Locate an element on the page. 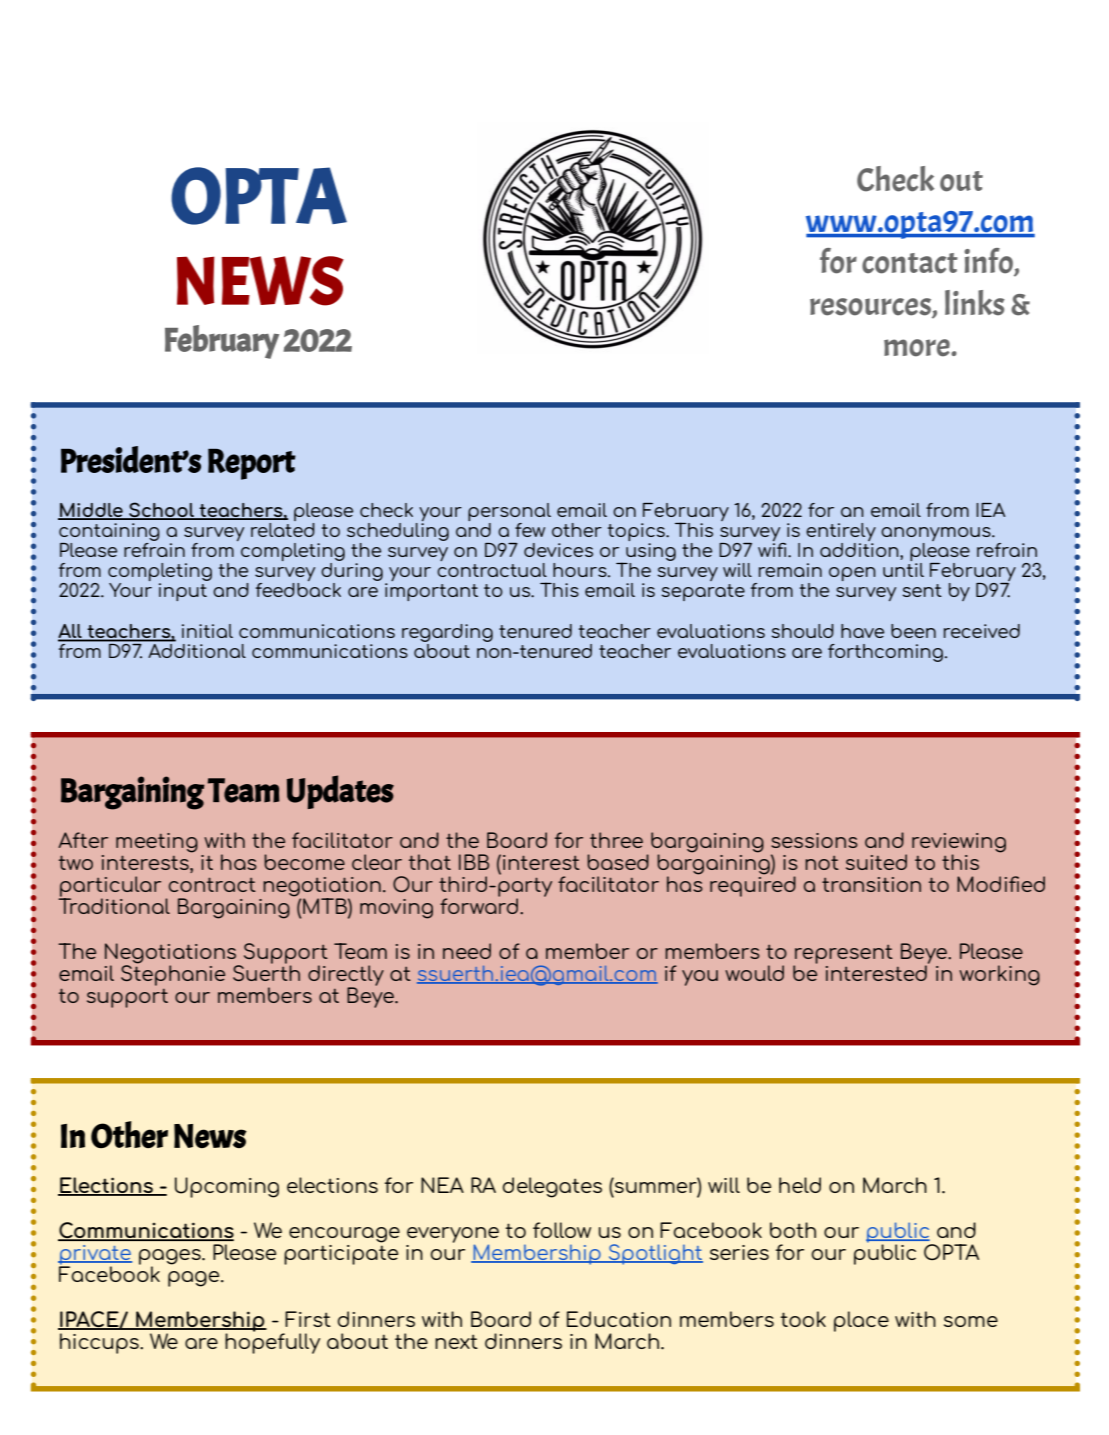 The image size is (1109, 1435). Report is located at coordinates (252, 464).
